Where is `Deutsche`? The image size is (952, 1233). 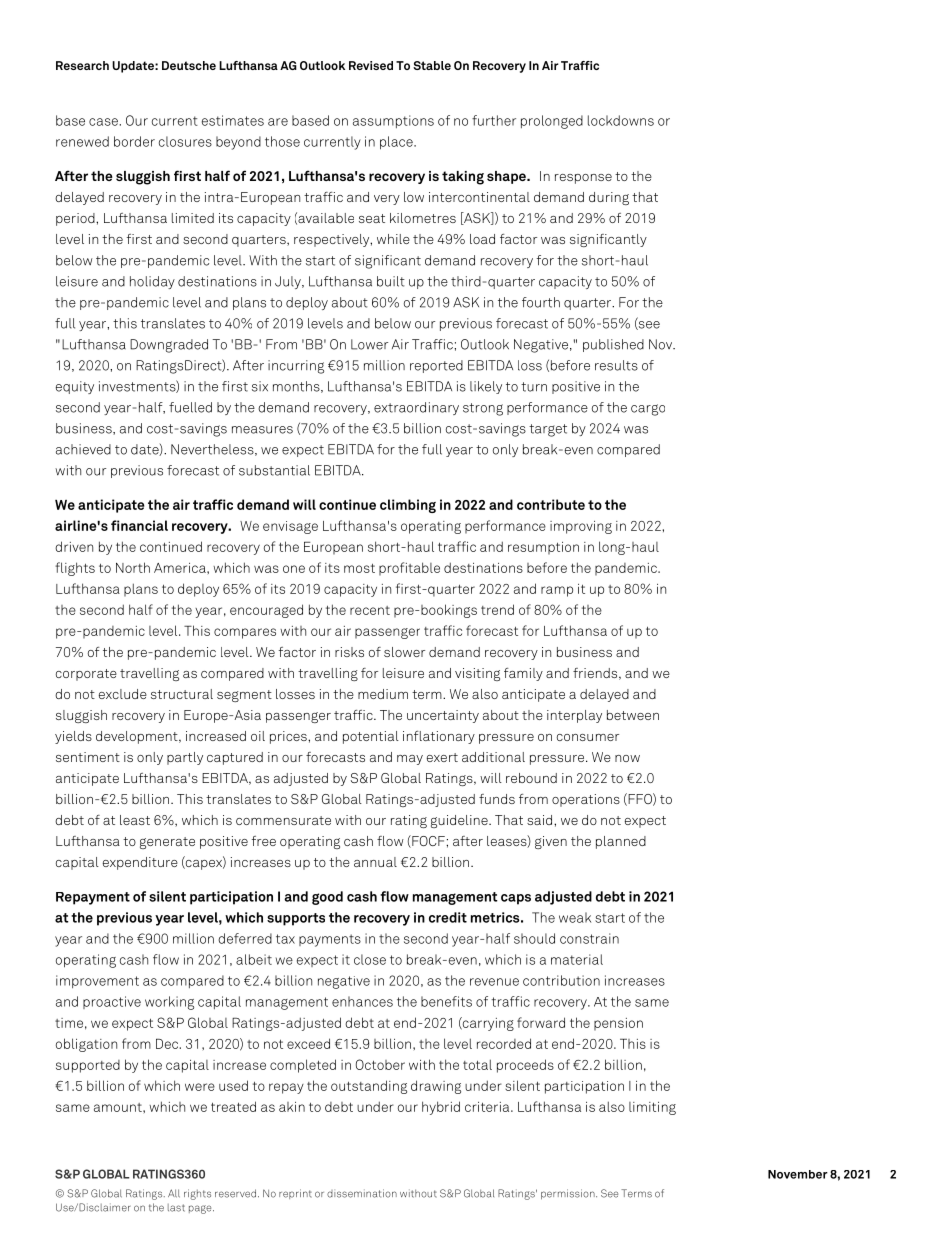 Deutsche is located at coordinates (189, 65).
